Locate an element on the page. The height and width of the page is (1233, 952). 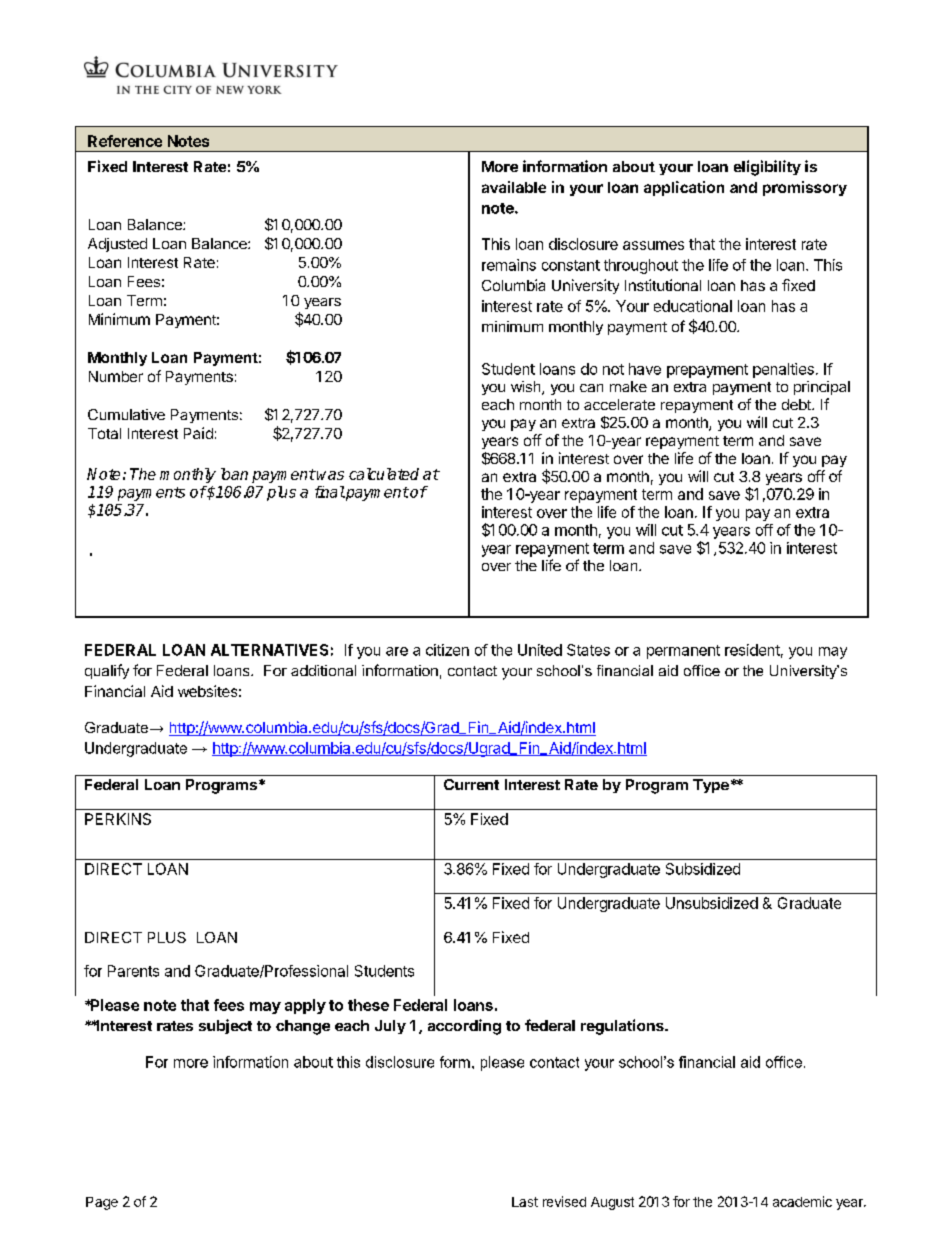
Reference is located at coordinates (125, 141).
